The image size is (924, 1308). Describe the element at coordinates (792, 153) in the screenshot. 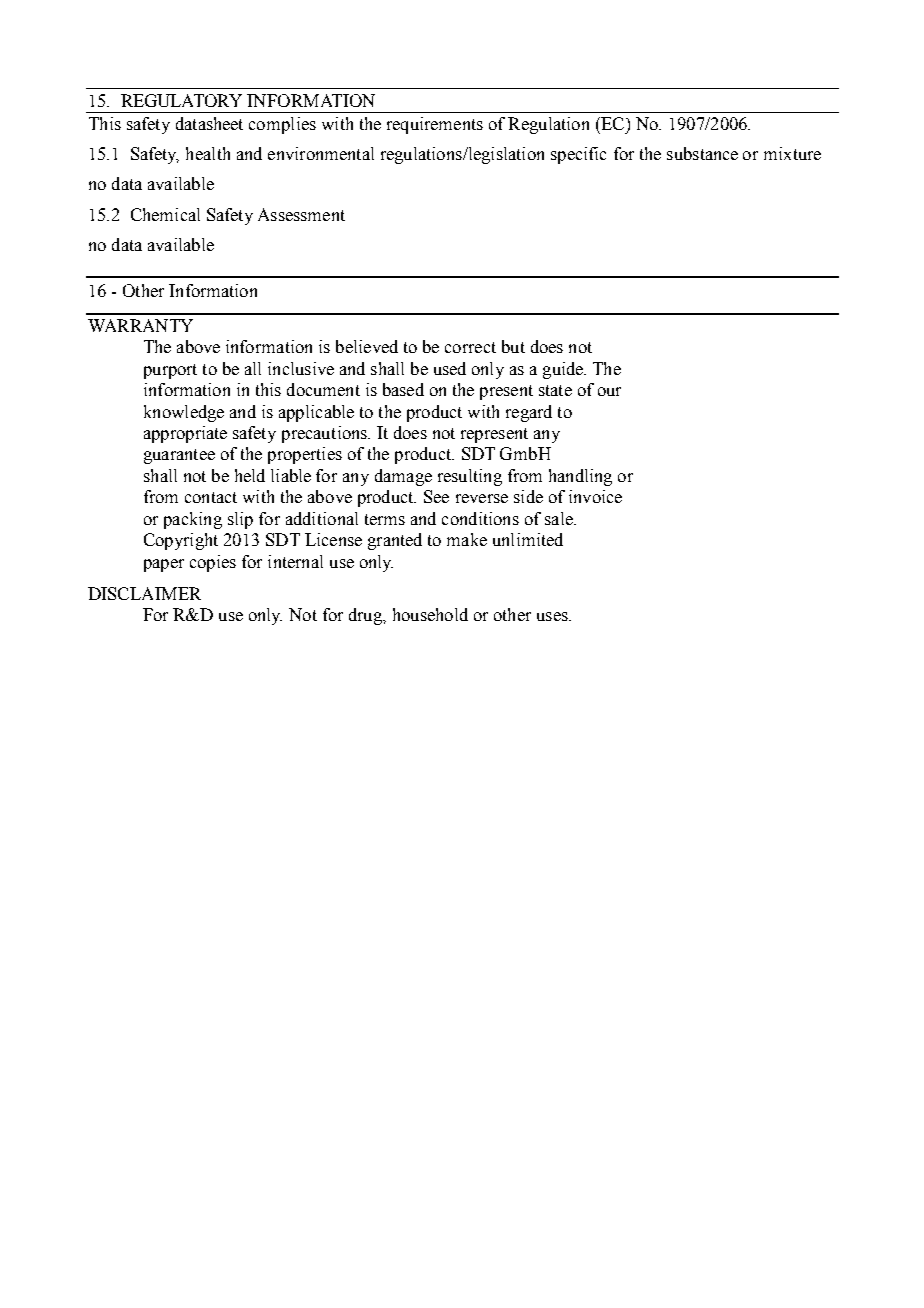

I see `mixture` at that location.
